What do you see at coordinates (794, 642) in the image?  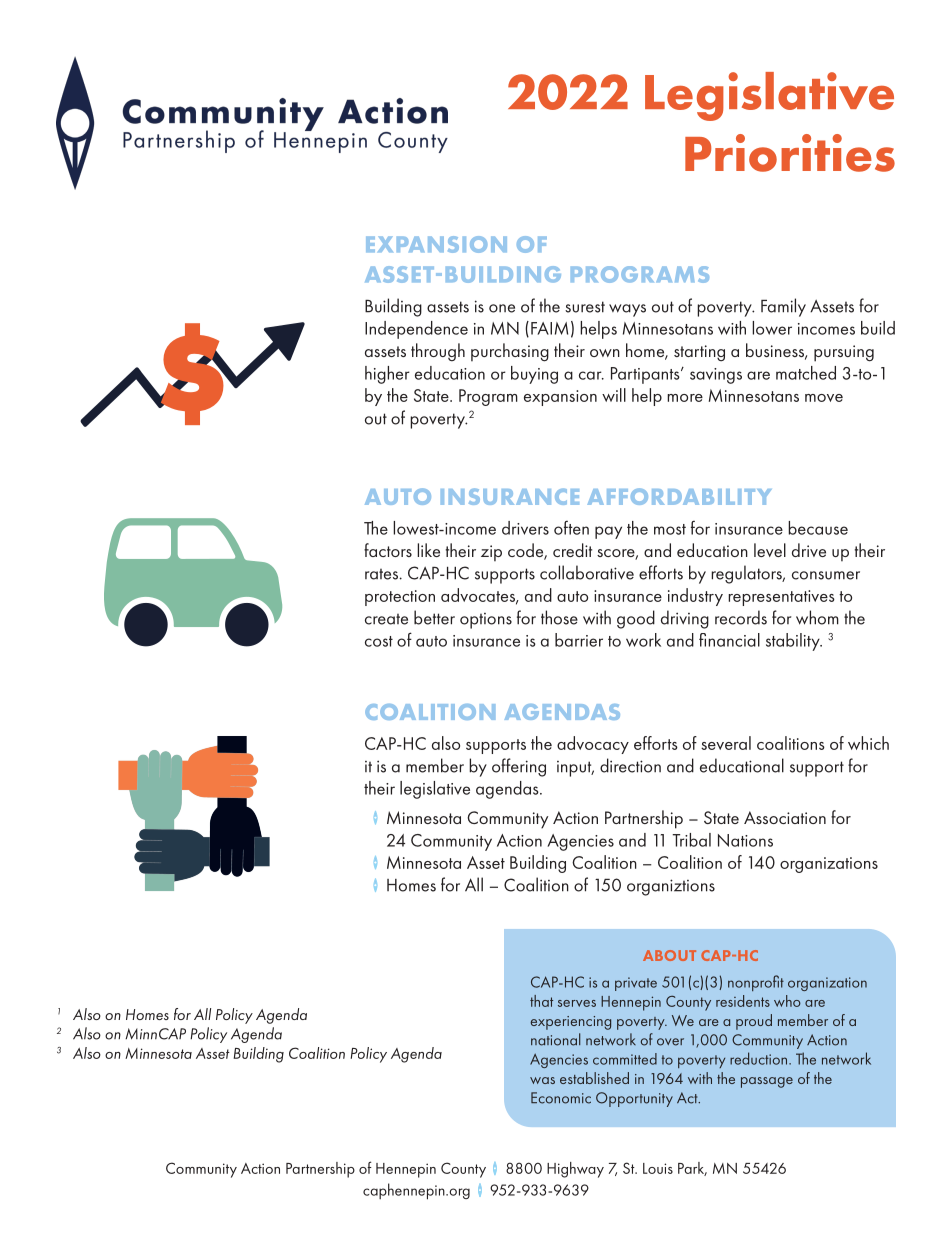 I see `stability` at bounding box center [794, 642].
